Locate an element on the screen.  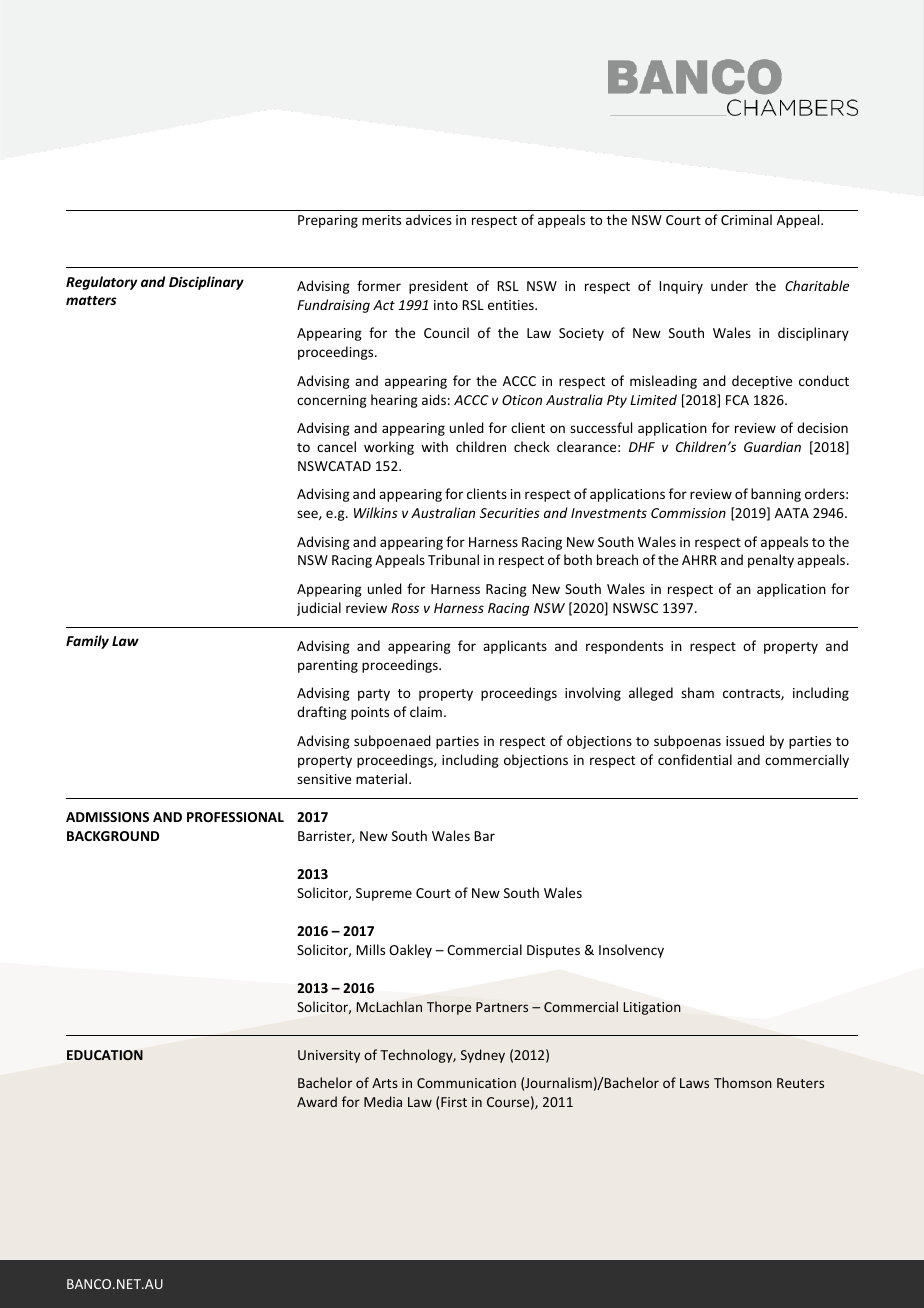
sham is located at coordinates (697, 692).
